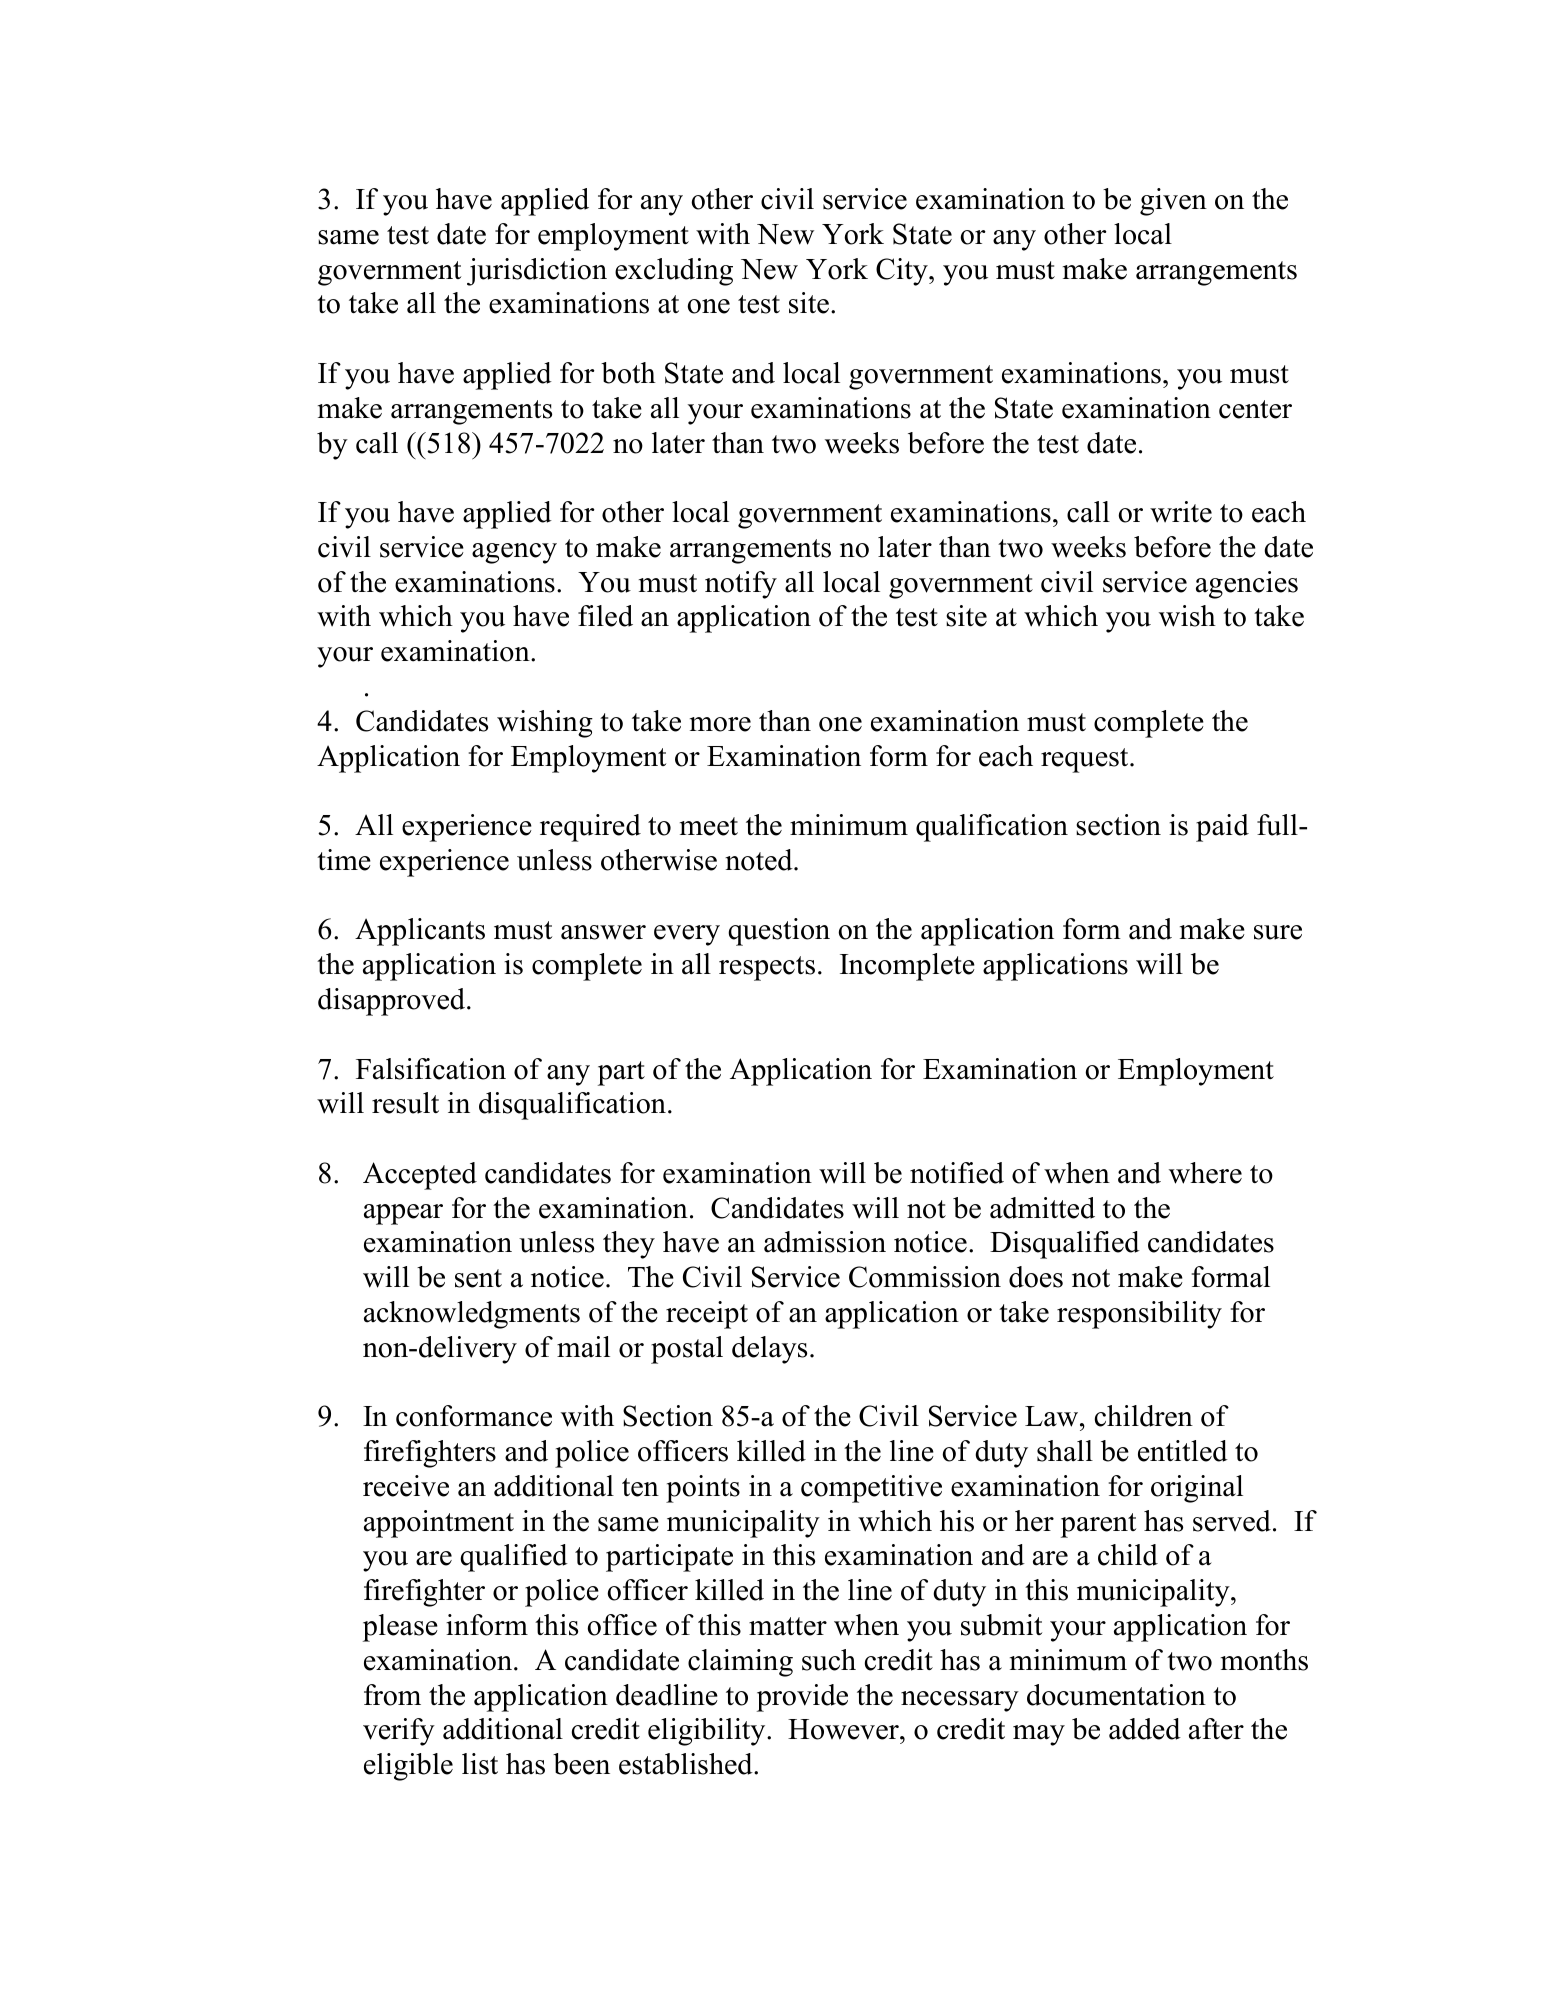 The width and height of the screenshot is (1542, 1996). I want to click on acknowledgments, so click(472, 1315).
